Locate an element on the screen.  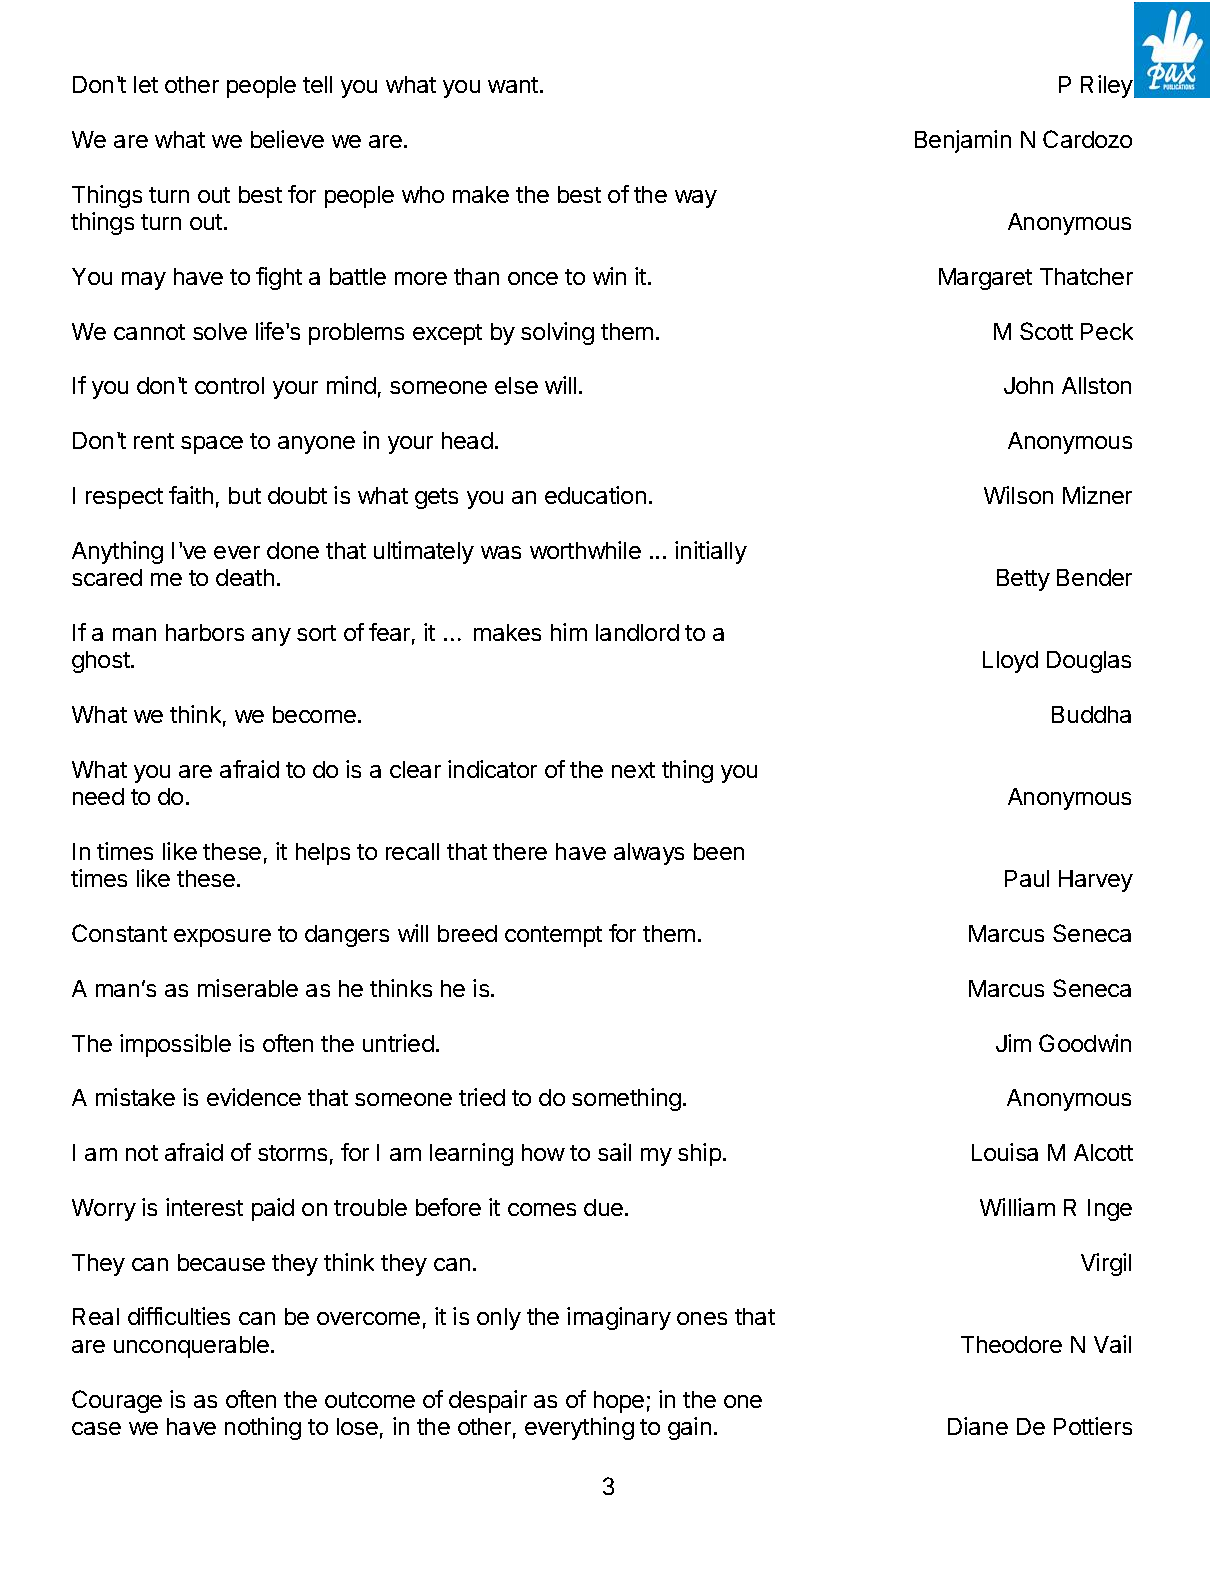
worthwhile is located at coordinates (585, 550).
